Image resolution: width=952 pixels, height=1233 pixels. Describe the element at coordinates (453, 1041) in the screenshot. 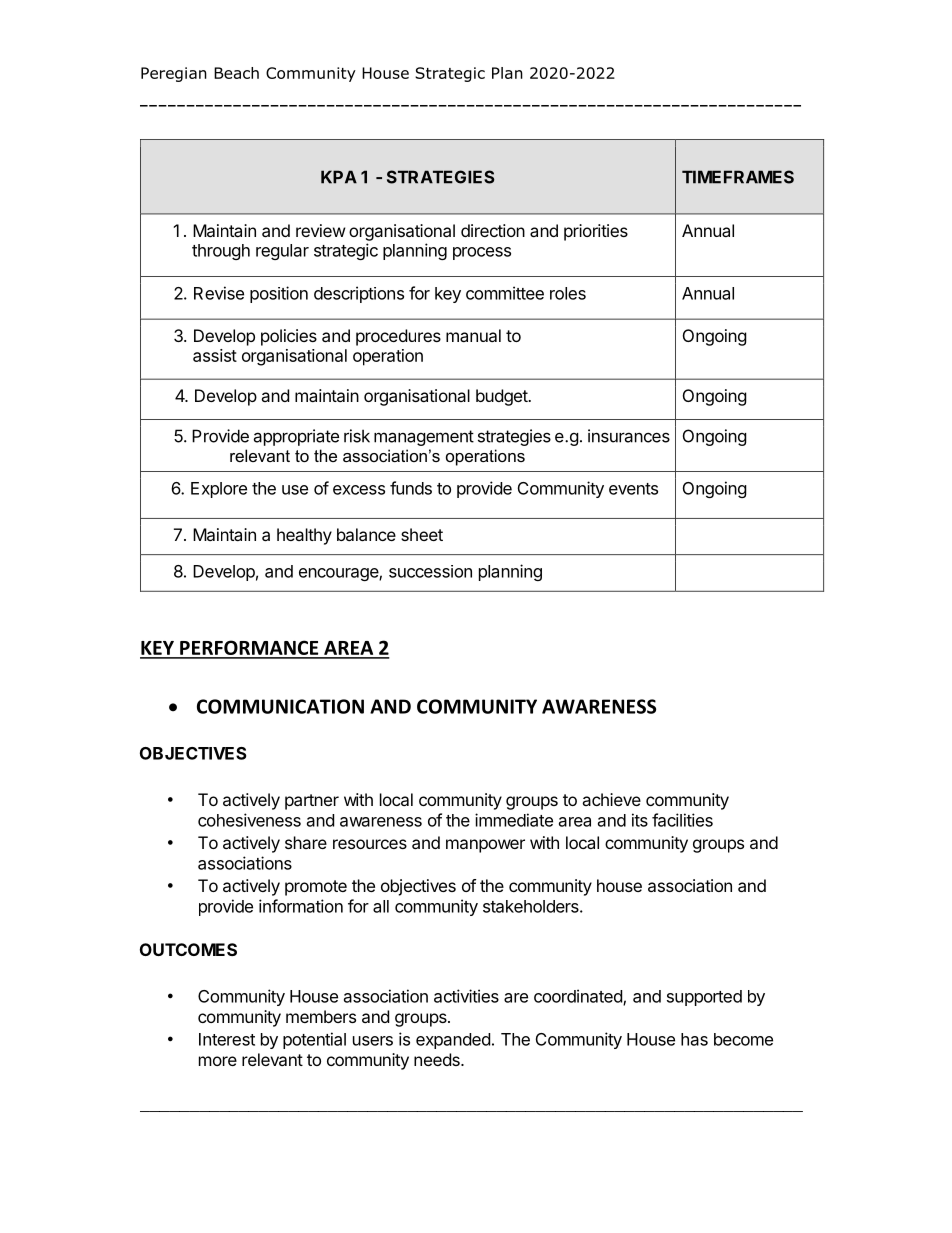

I see `expanded` at that location.
